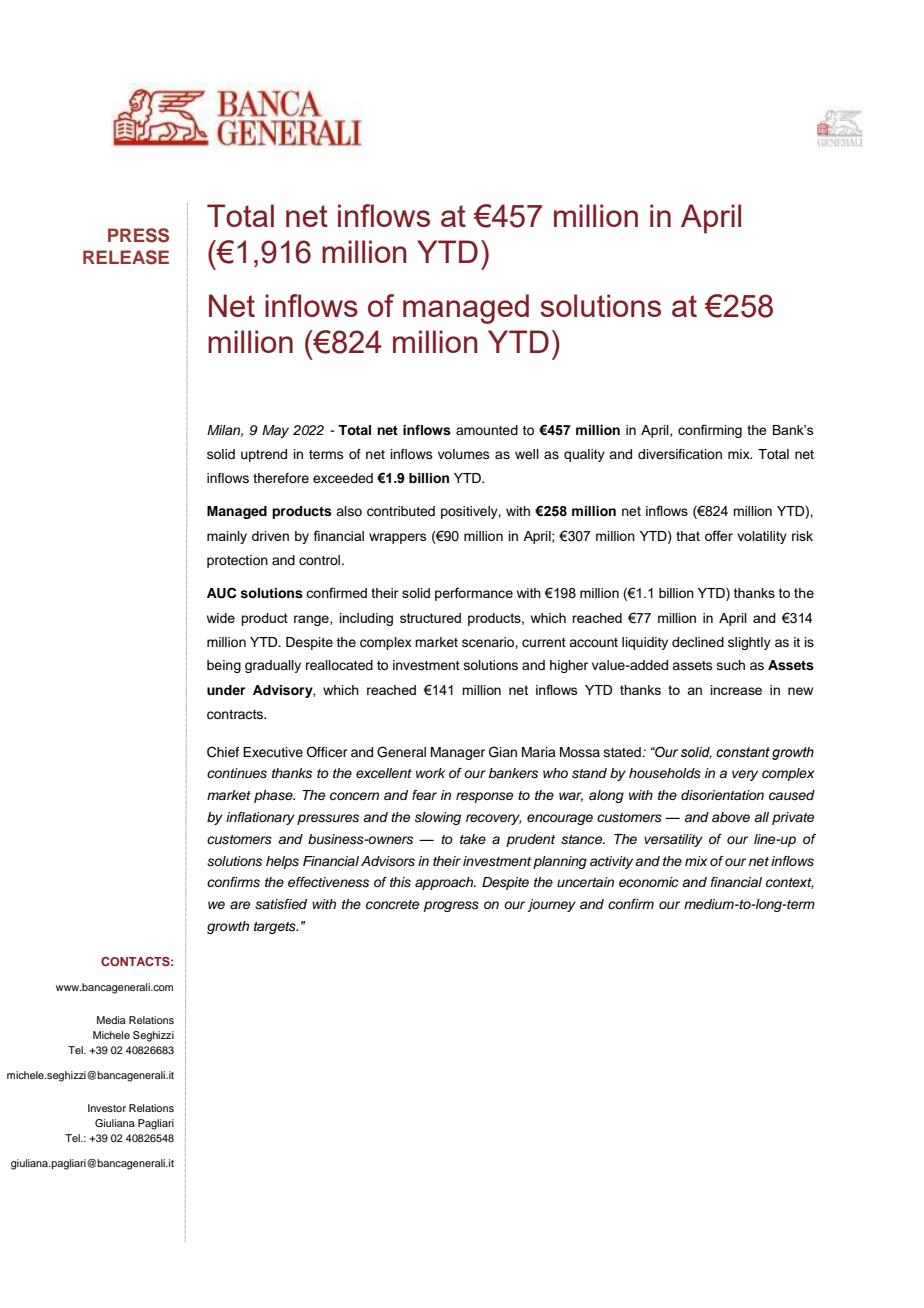  I want to click on increase, so click(736, 690).
